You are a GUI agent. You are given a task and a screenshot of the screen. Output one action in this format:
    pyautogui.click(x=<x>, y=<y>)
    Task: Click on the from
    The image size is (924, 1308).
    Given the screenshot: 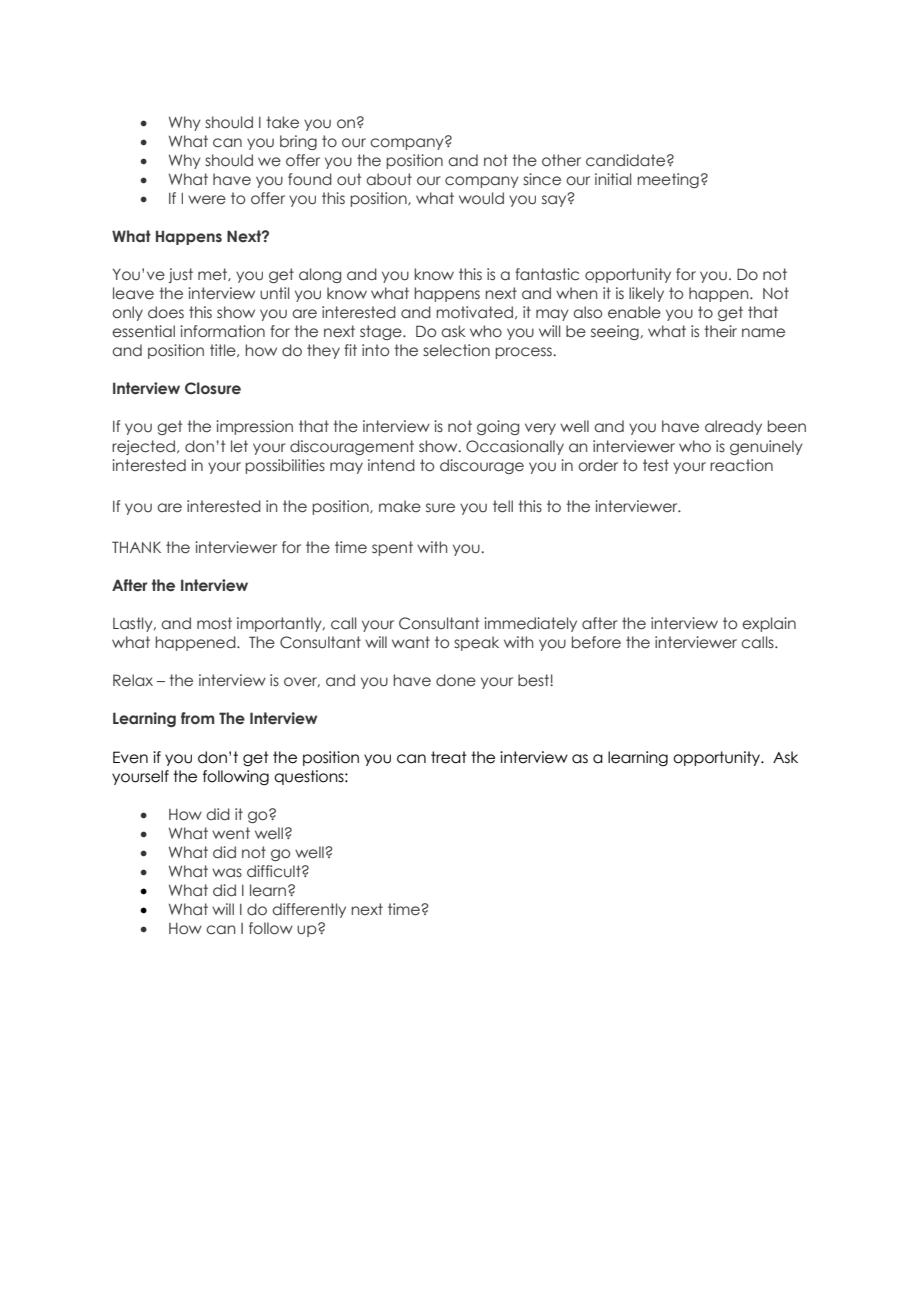 What is the action you would take?
    pyautogui.click(x=197, y=718)
